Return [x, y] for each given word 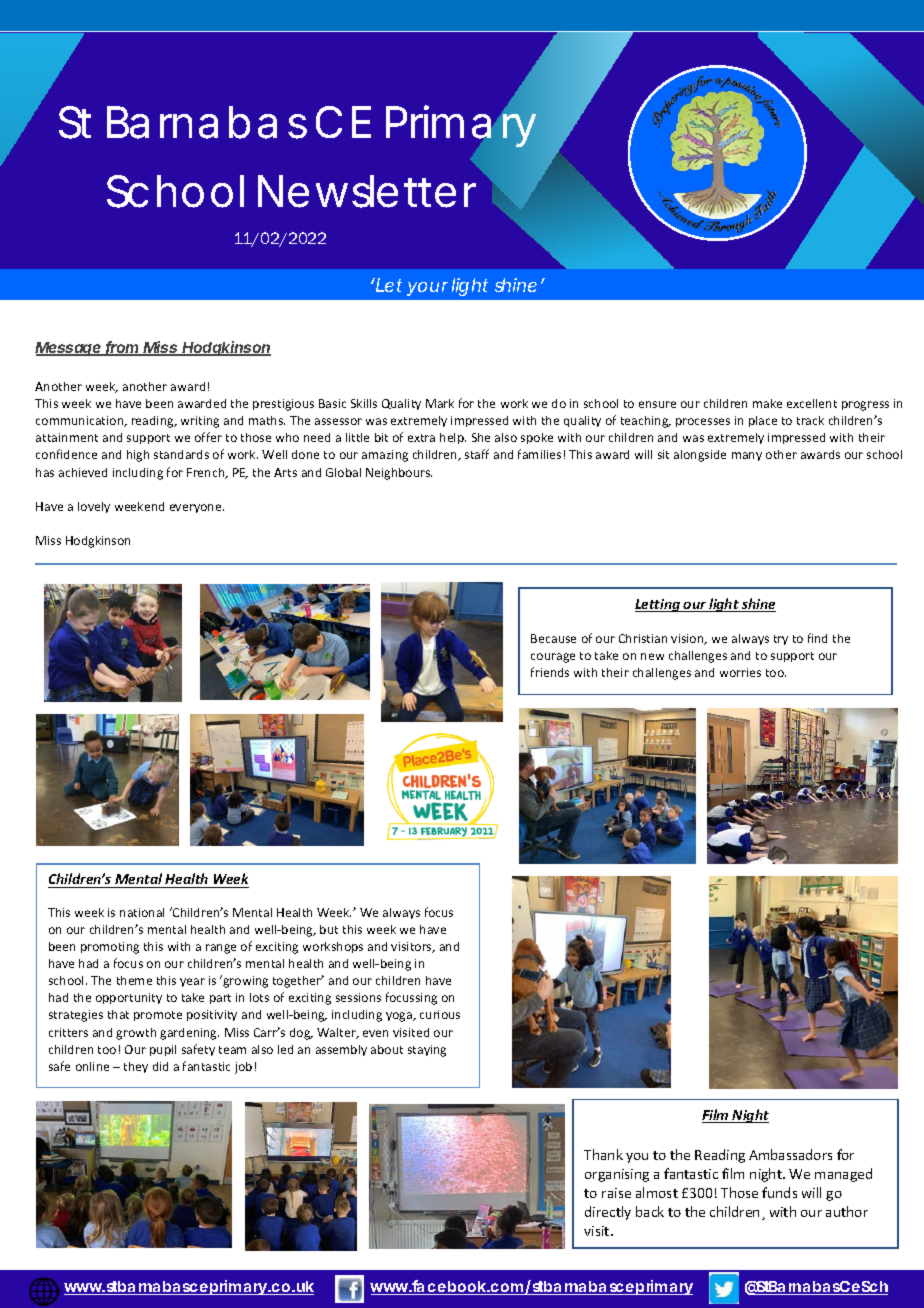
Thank [603, 1154]
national [142, 912]
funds [779, 1192]
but [329, 929]
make [767, 403]
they [136, 1067]
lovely [94, 507]
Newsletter [367, 191]
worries [740, 672]
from [123, 348]
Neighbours [399, 474]
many [747, 456]
